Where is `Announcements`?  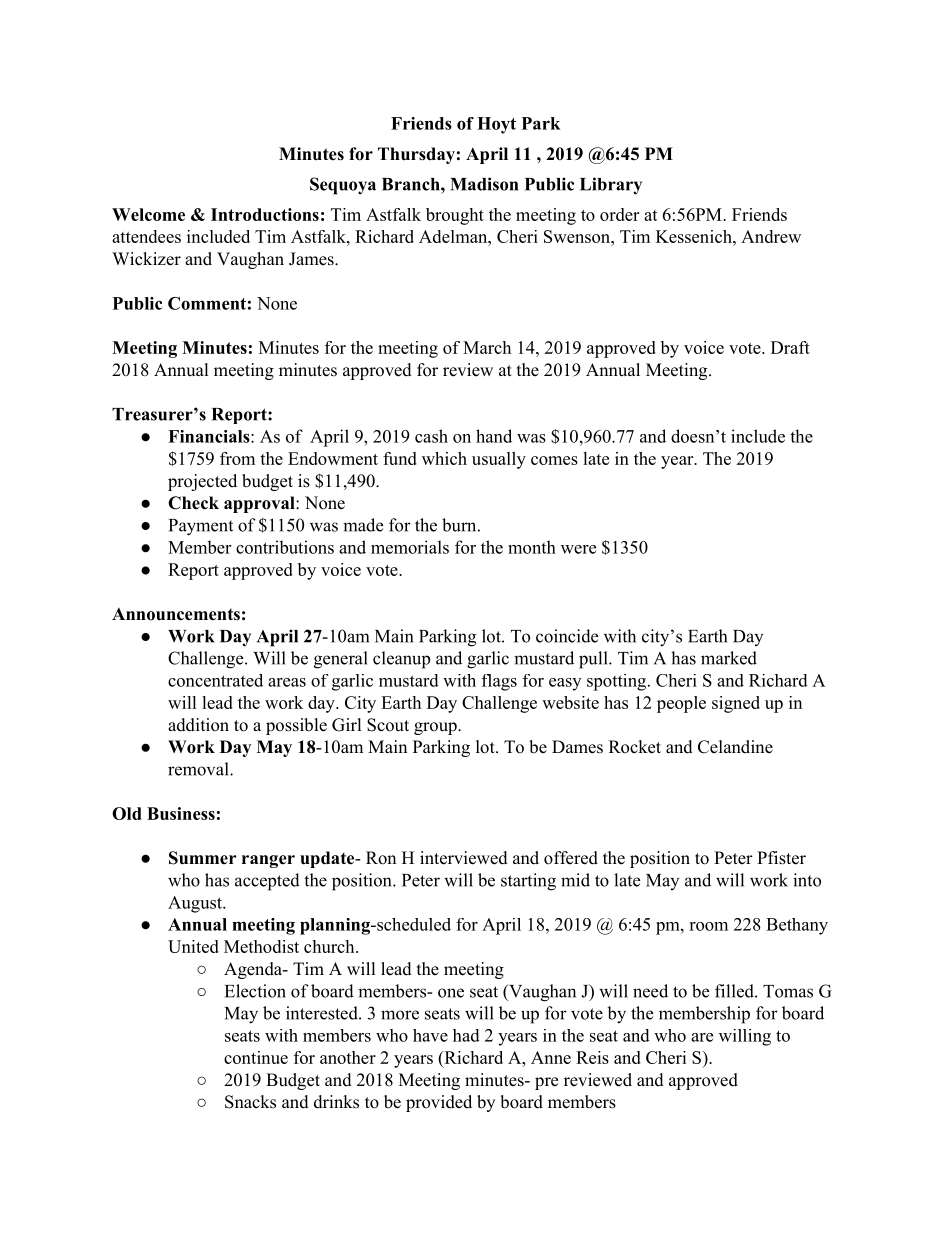 Announcements is located at coordinates (176, 614).
